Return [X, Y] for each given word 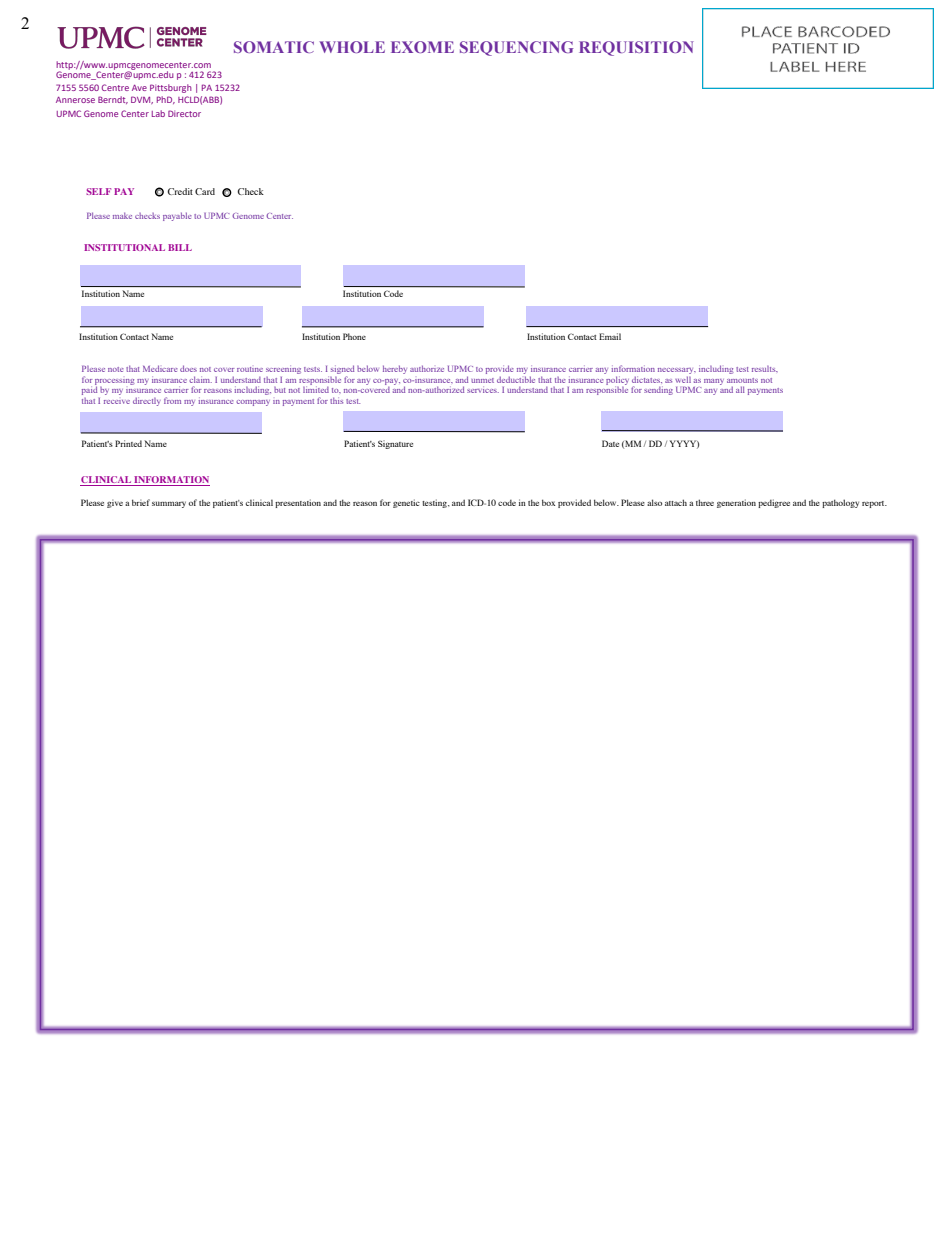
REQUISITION [636, 48]
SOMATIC [274, 47]
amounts [742, 380]
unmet [482, 380]
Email [610, 336]
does [188, 368]
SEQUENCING [516, 48]
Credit [180, 191]
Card [205, 191]
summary [169, 504]
